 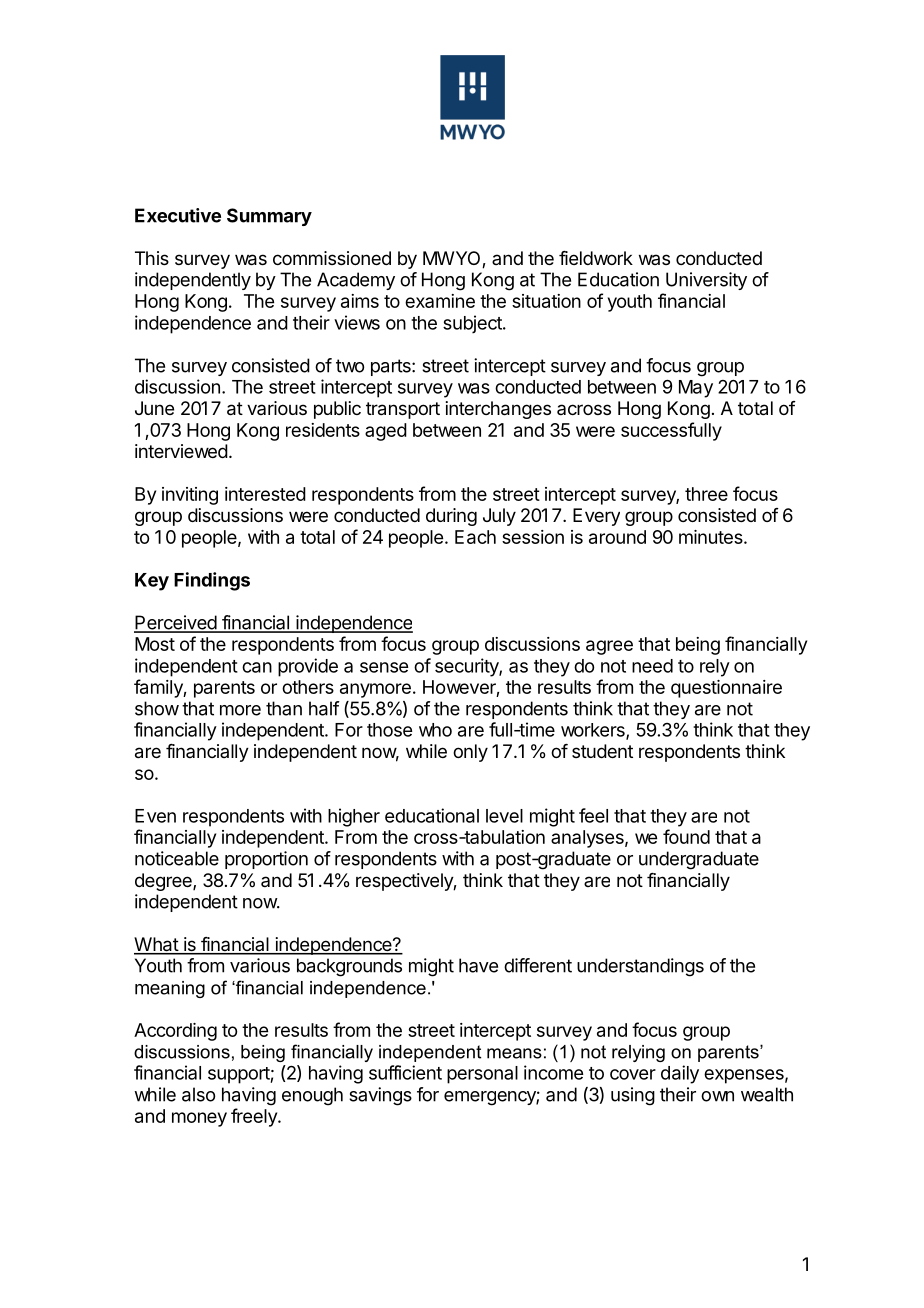 I want to click on inviting, so click(x=190, y=496).
